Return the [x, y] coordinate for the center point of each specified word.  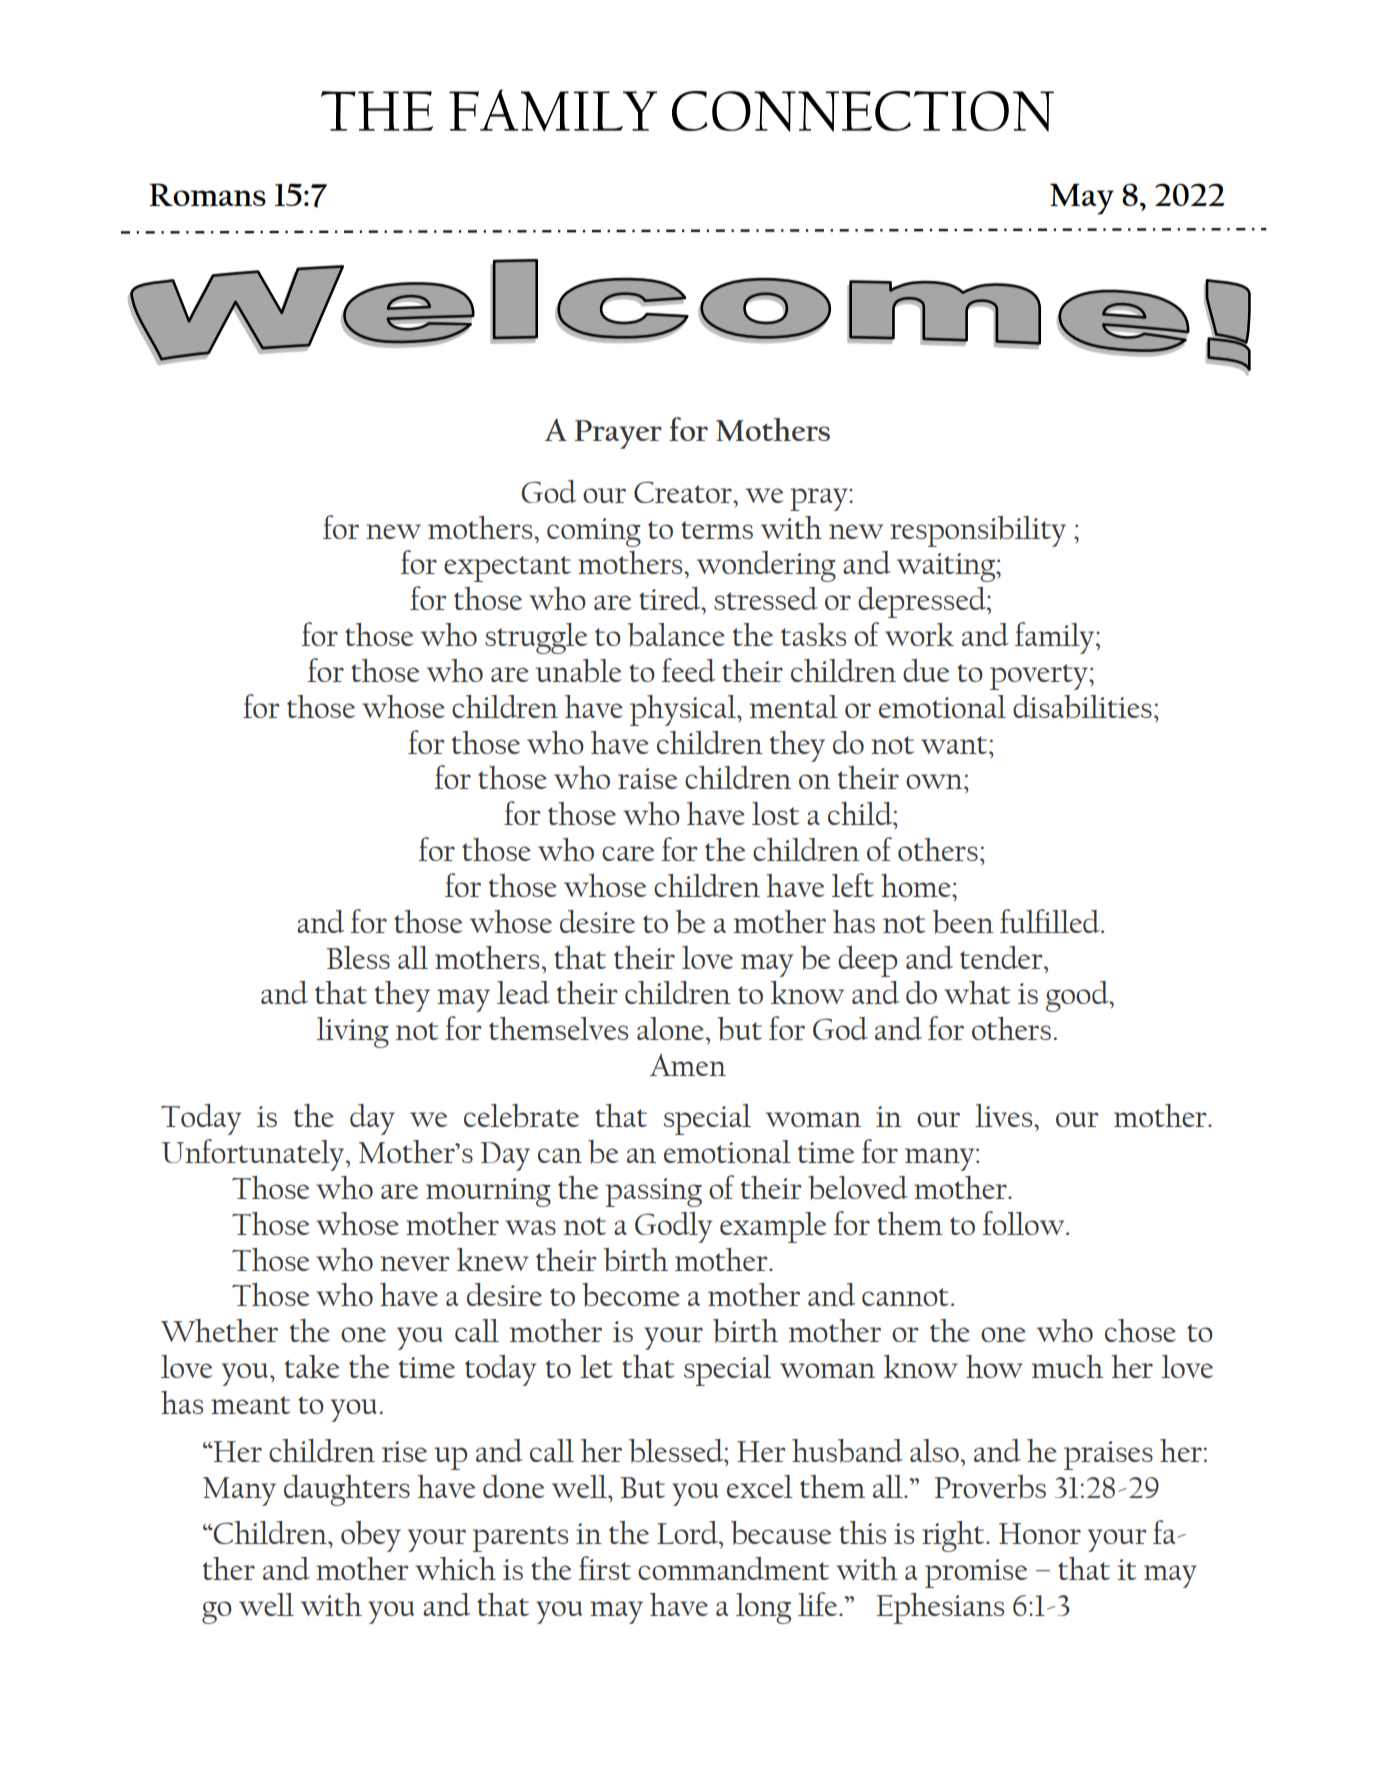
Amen [688, 1065]
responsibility [978, 531]
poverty [1040, 677]
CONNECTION [863, 111]
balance [676, 635]
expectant [507, 569]
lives [1005, 1115]
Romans [207, 194]
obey [371, 1536]
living [353, 1032]
